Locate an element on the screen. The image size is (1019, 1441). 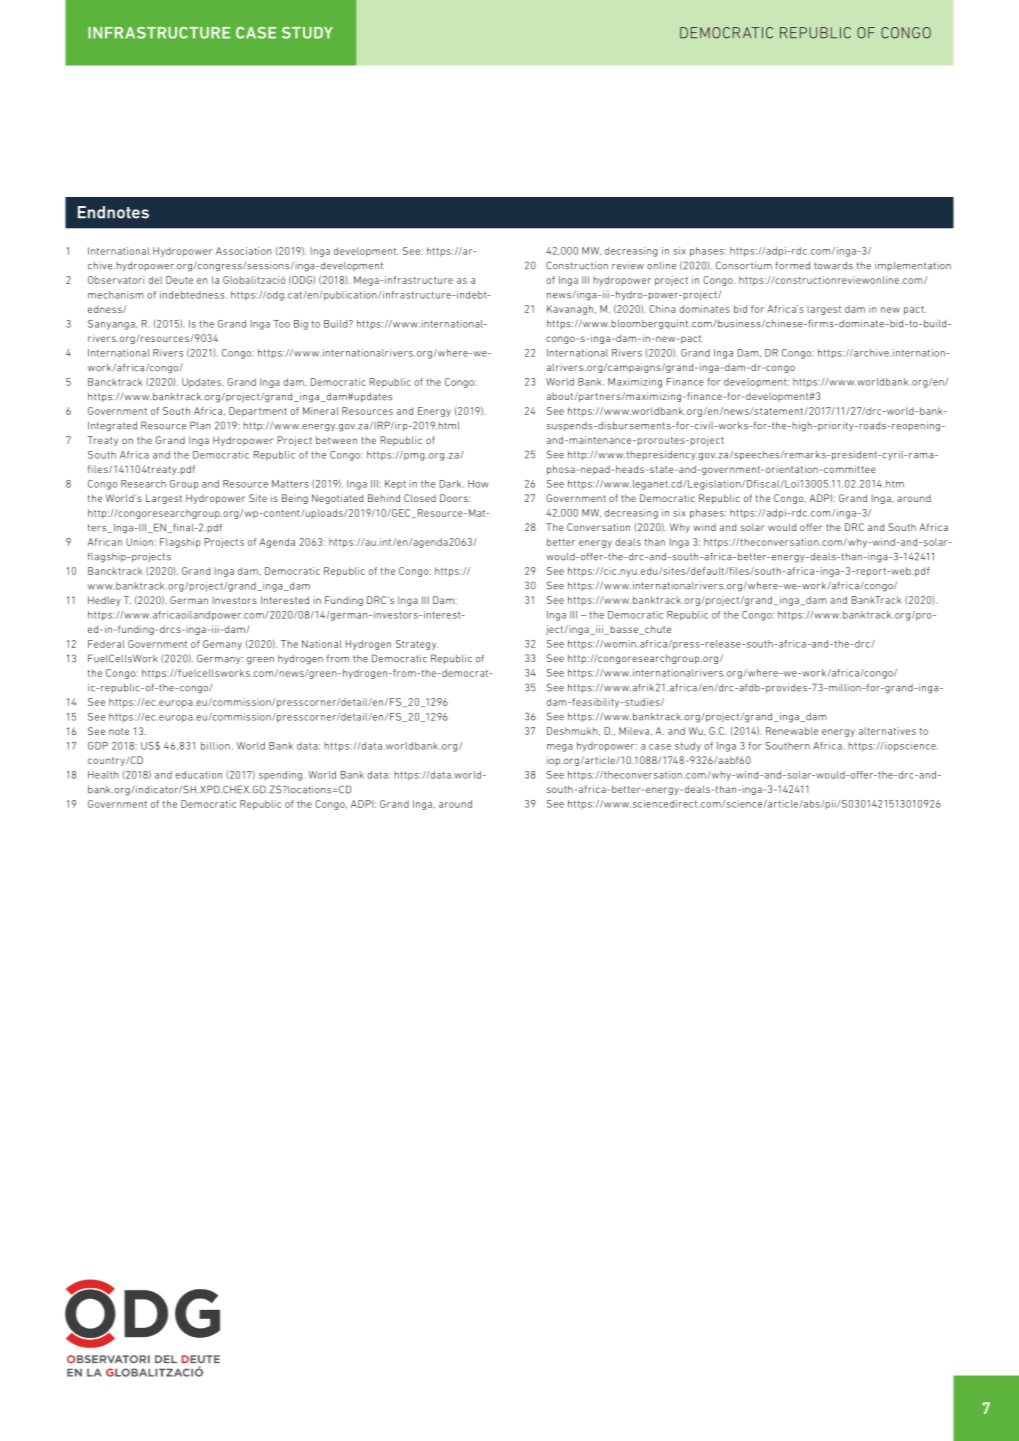
Kavanagh is located at coordinates (571, 310).
